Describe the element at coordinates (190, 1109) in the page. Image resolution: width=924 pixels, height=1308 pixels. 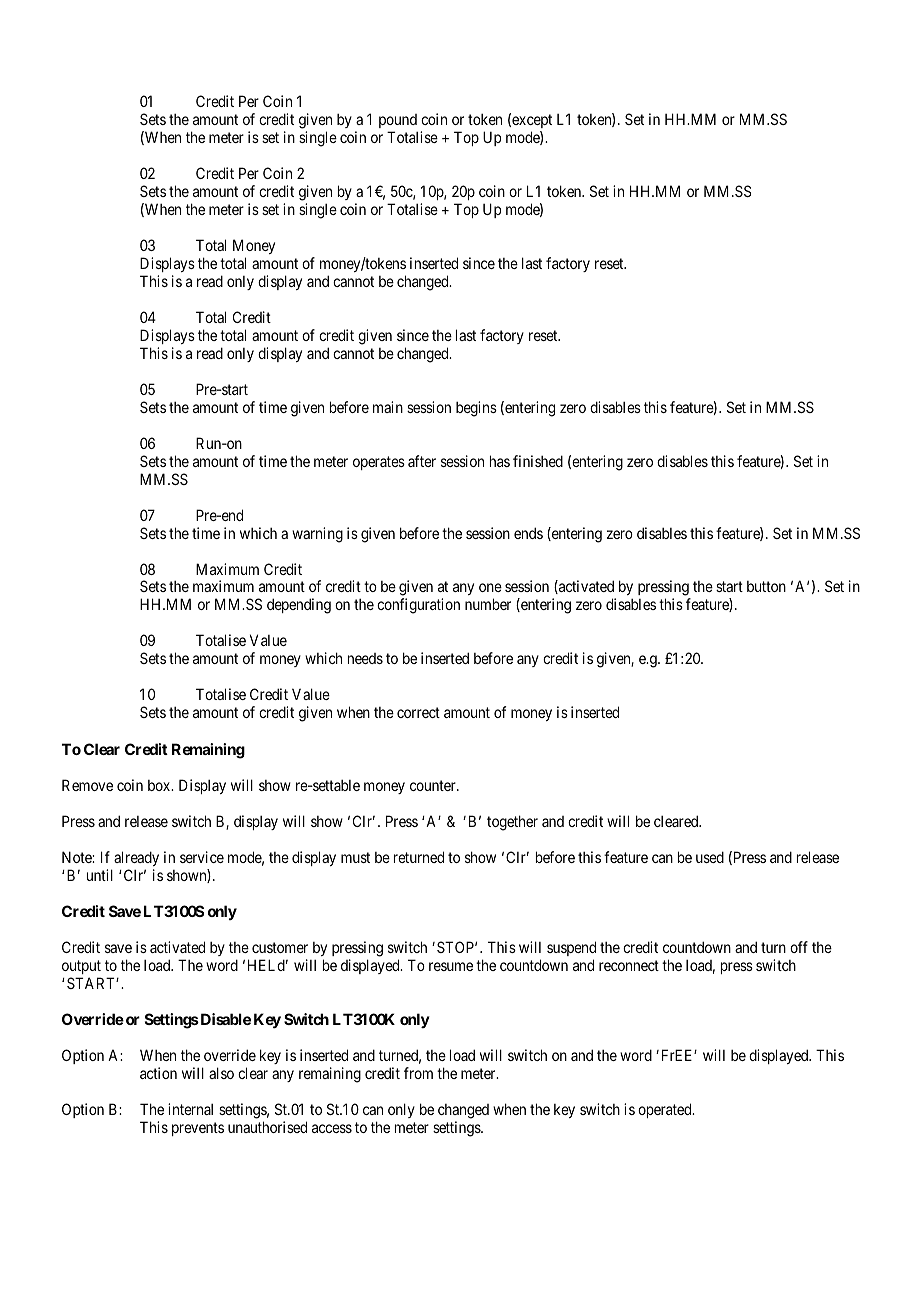
I see `internal` at that location.
